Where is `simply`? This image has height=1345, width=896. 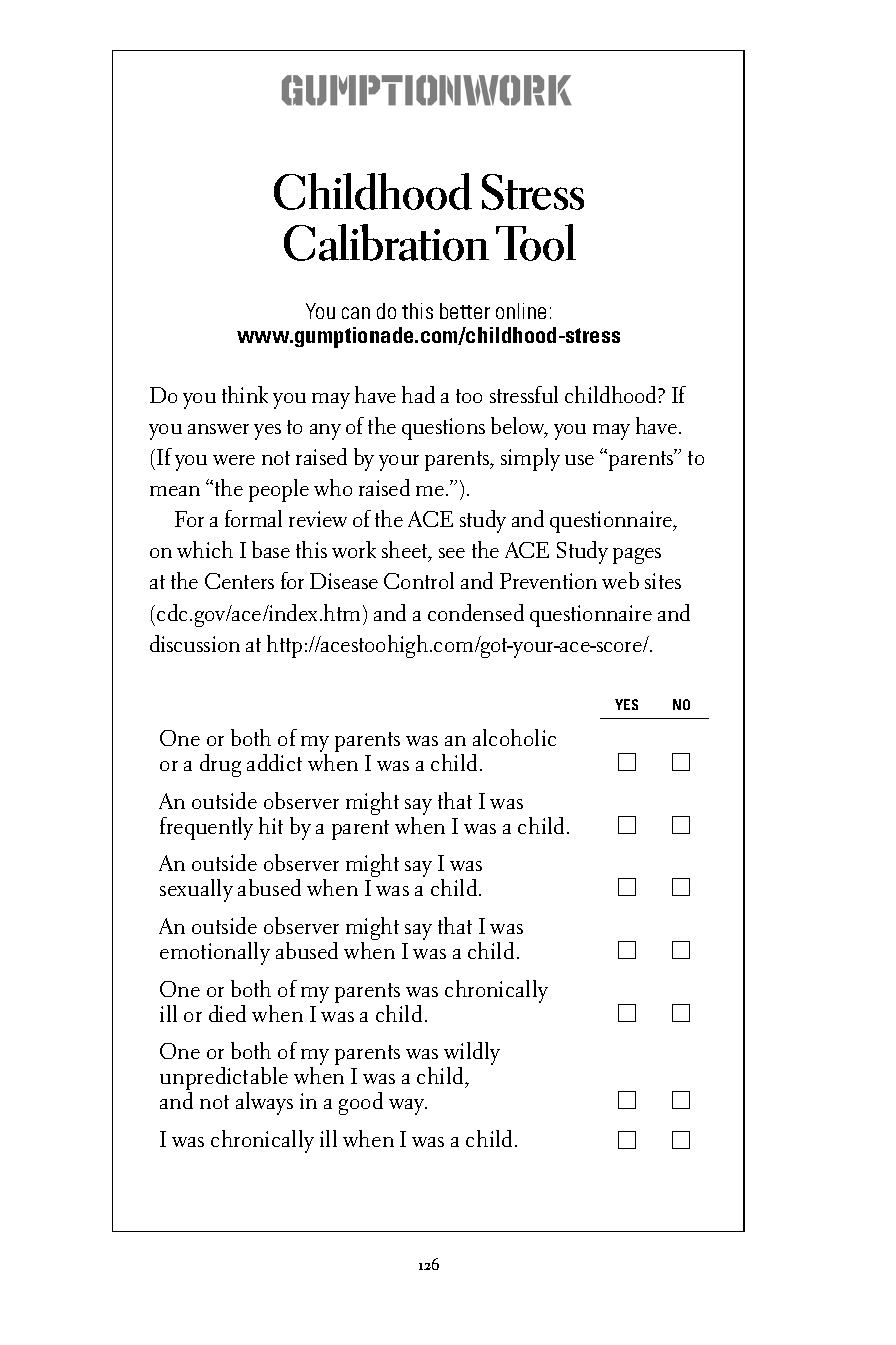
simply is located at coordinates (530, 459).
